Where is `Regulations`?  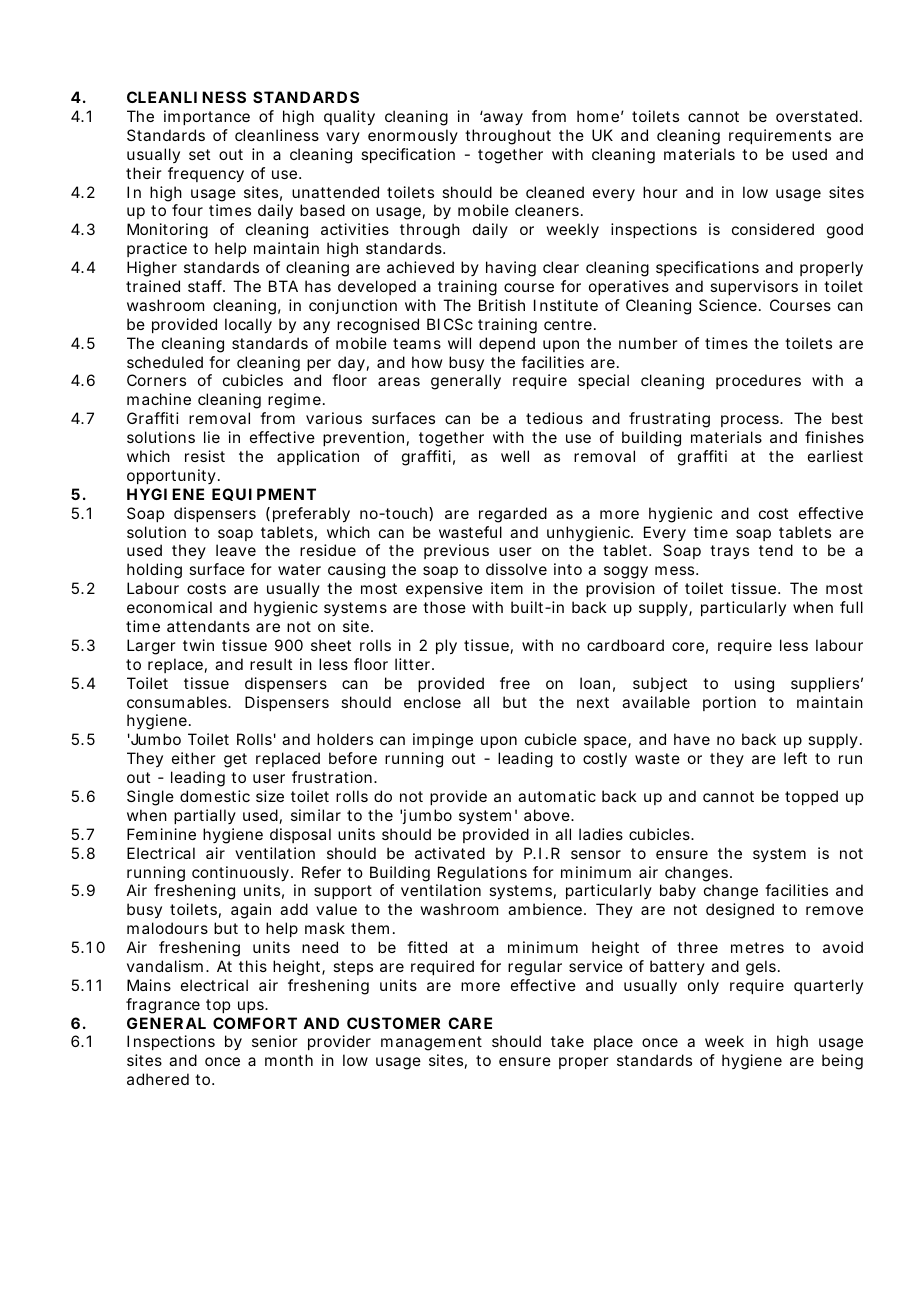 Regulations is located at coordinates (482, 874).
